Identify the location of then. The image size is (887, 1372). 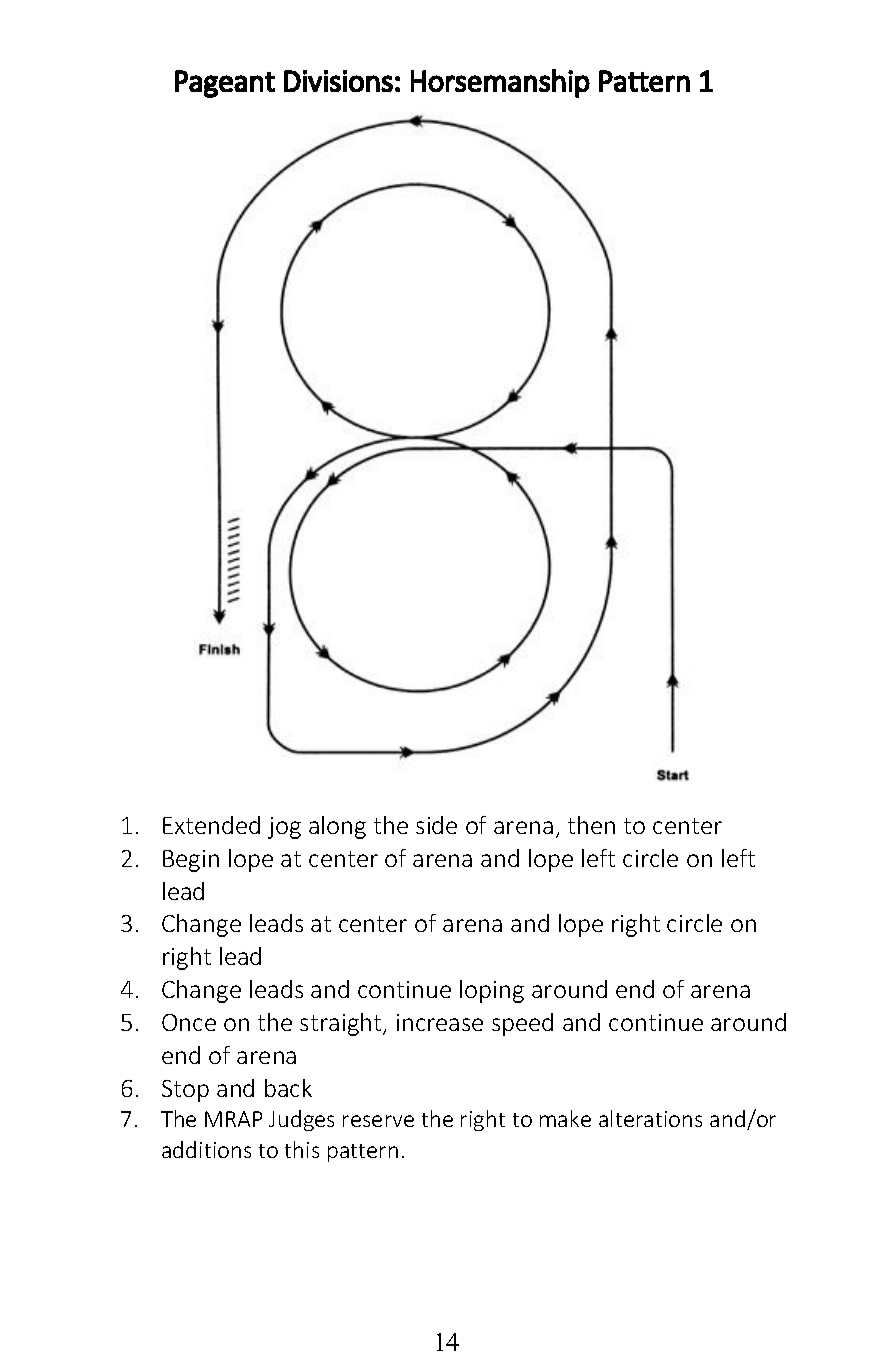
(591, 825).
